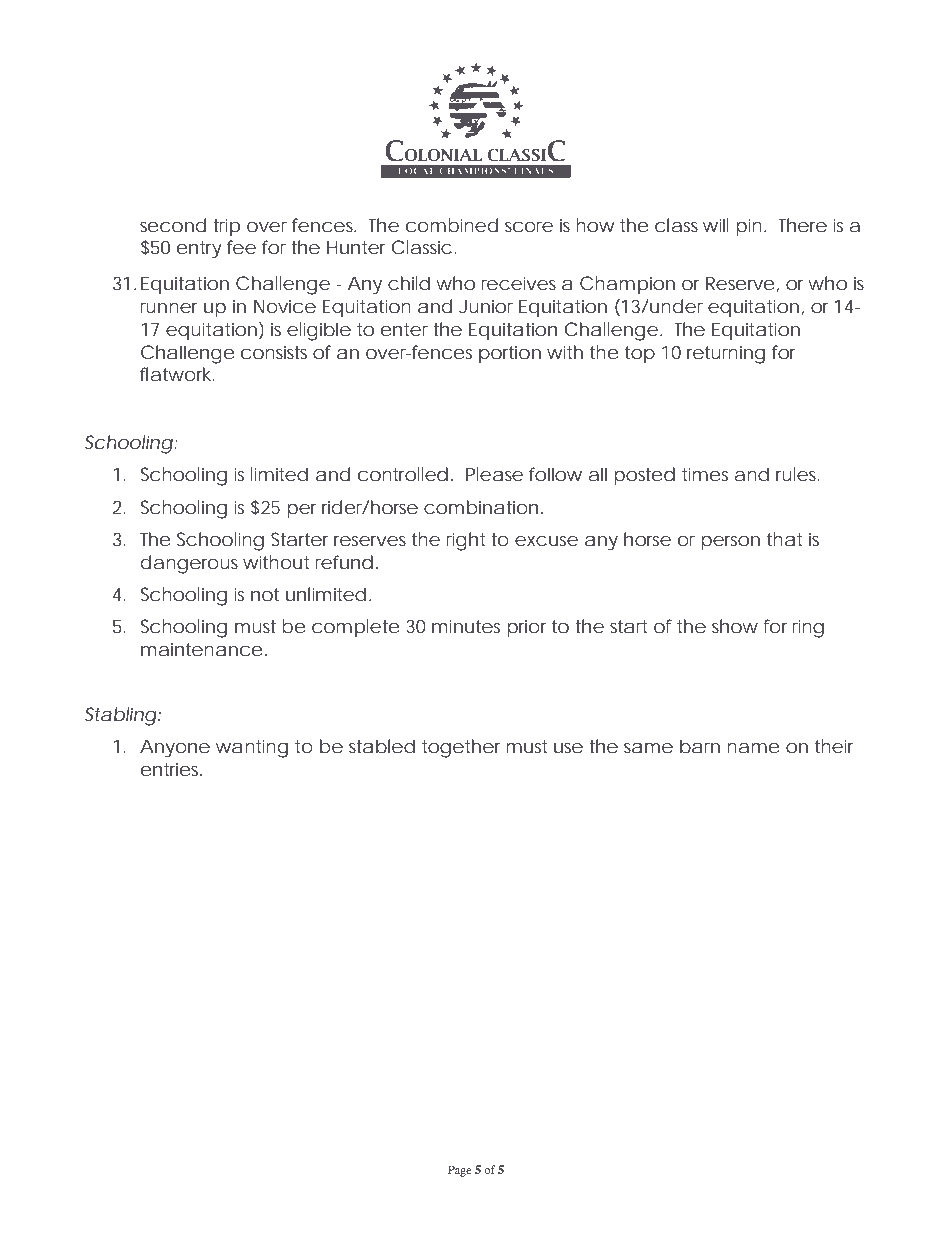  What do you see at coordinates (460, 1171) in the screenshot?
I see `Page` at bounding box center [460, 1171].
